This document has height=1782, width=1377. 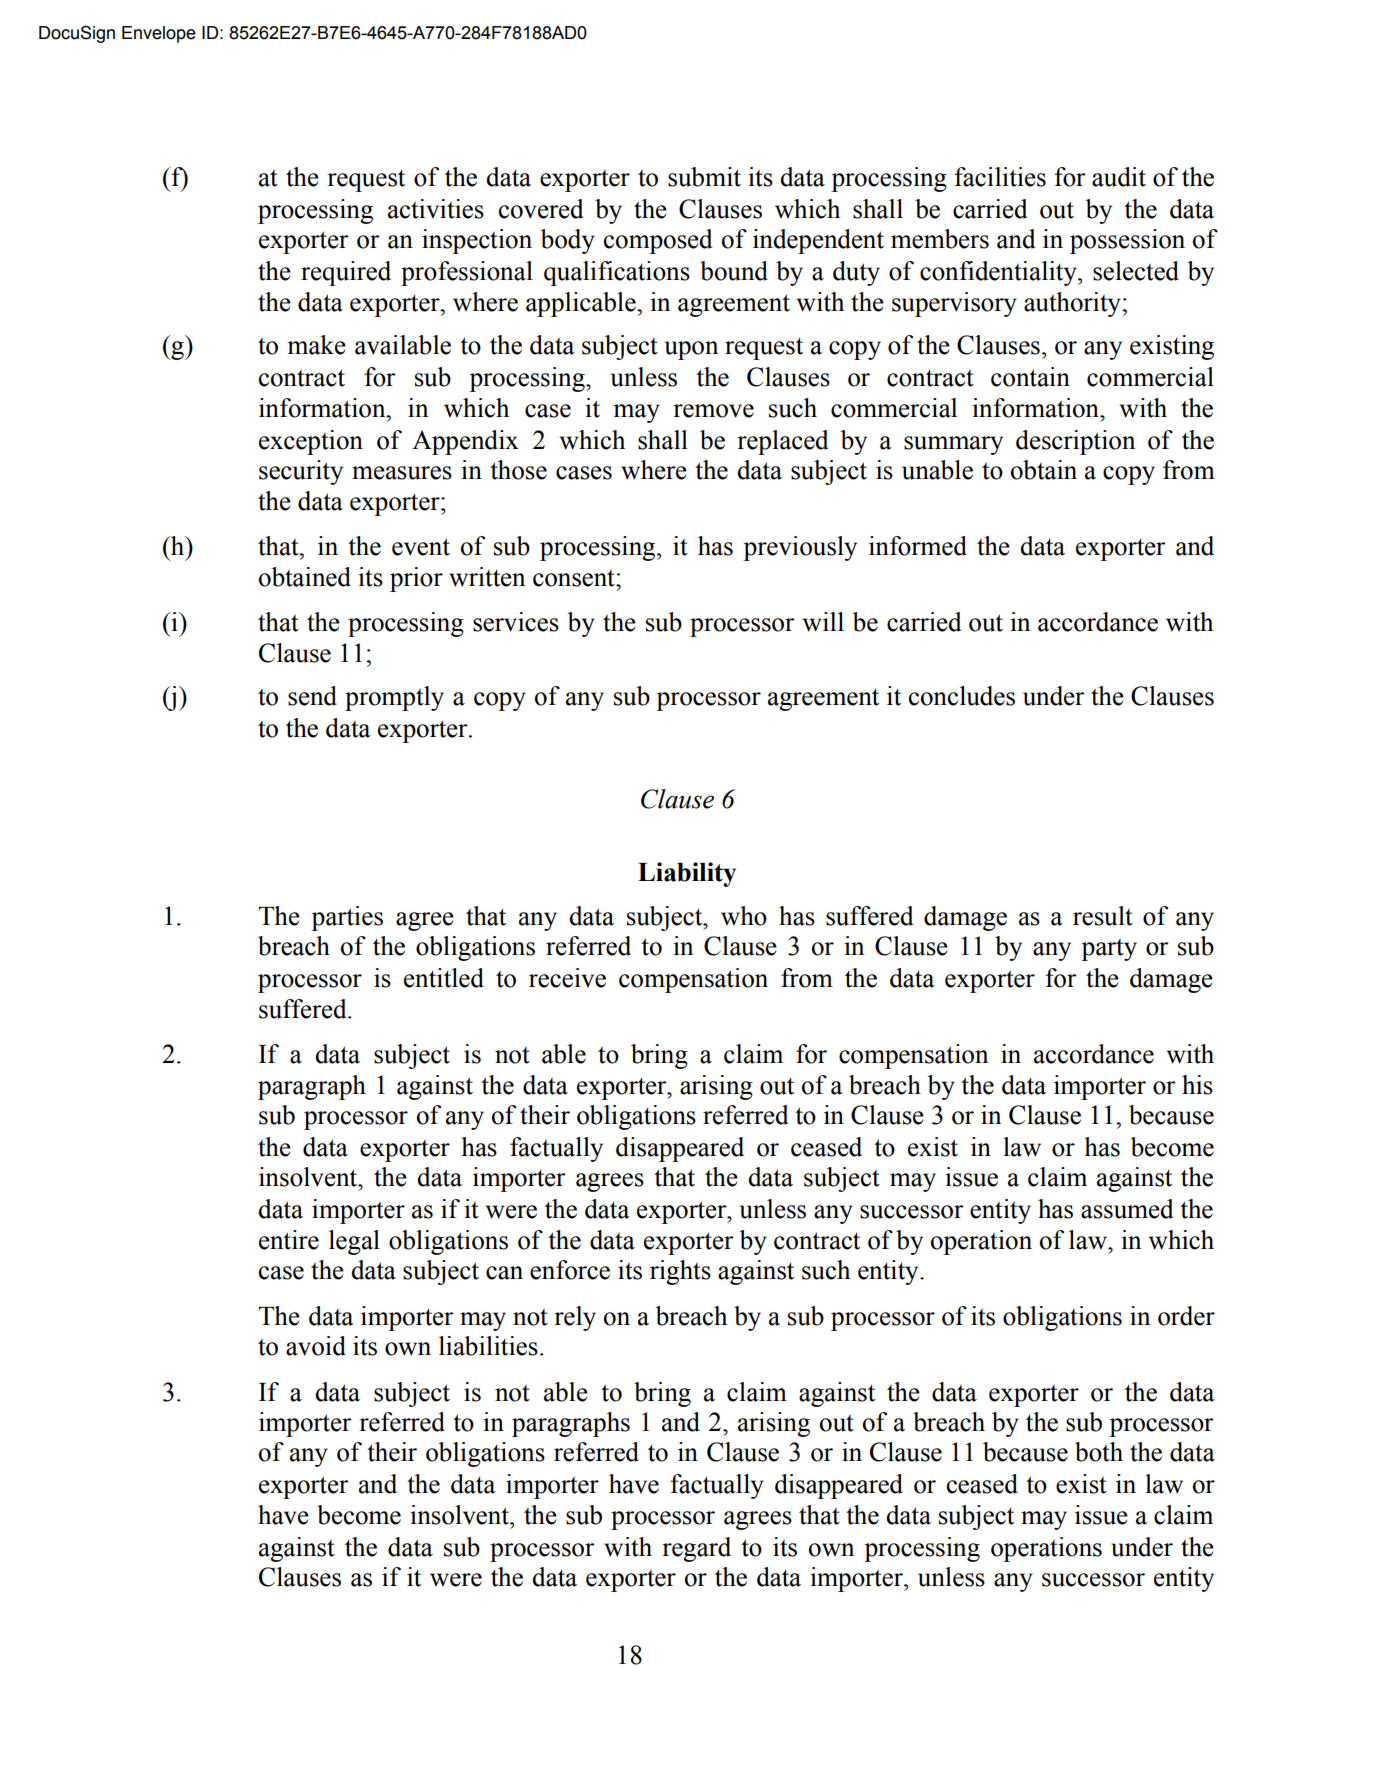 I want to click on parties, so click(x=347, y=918).
